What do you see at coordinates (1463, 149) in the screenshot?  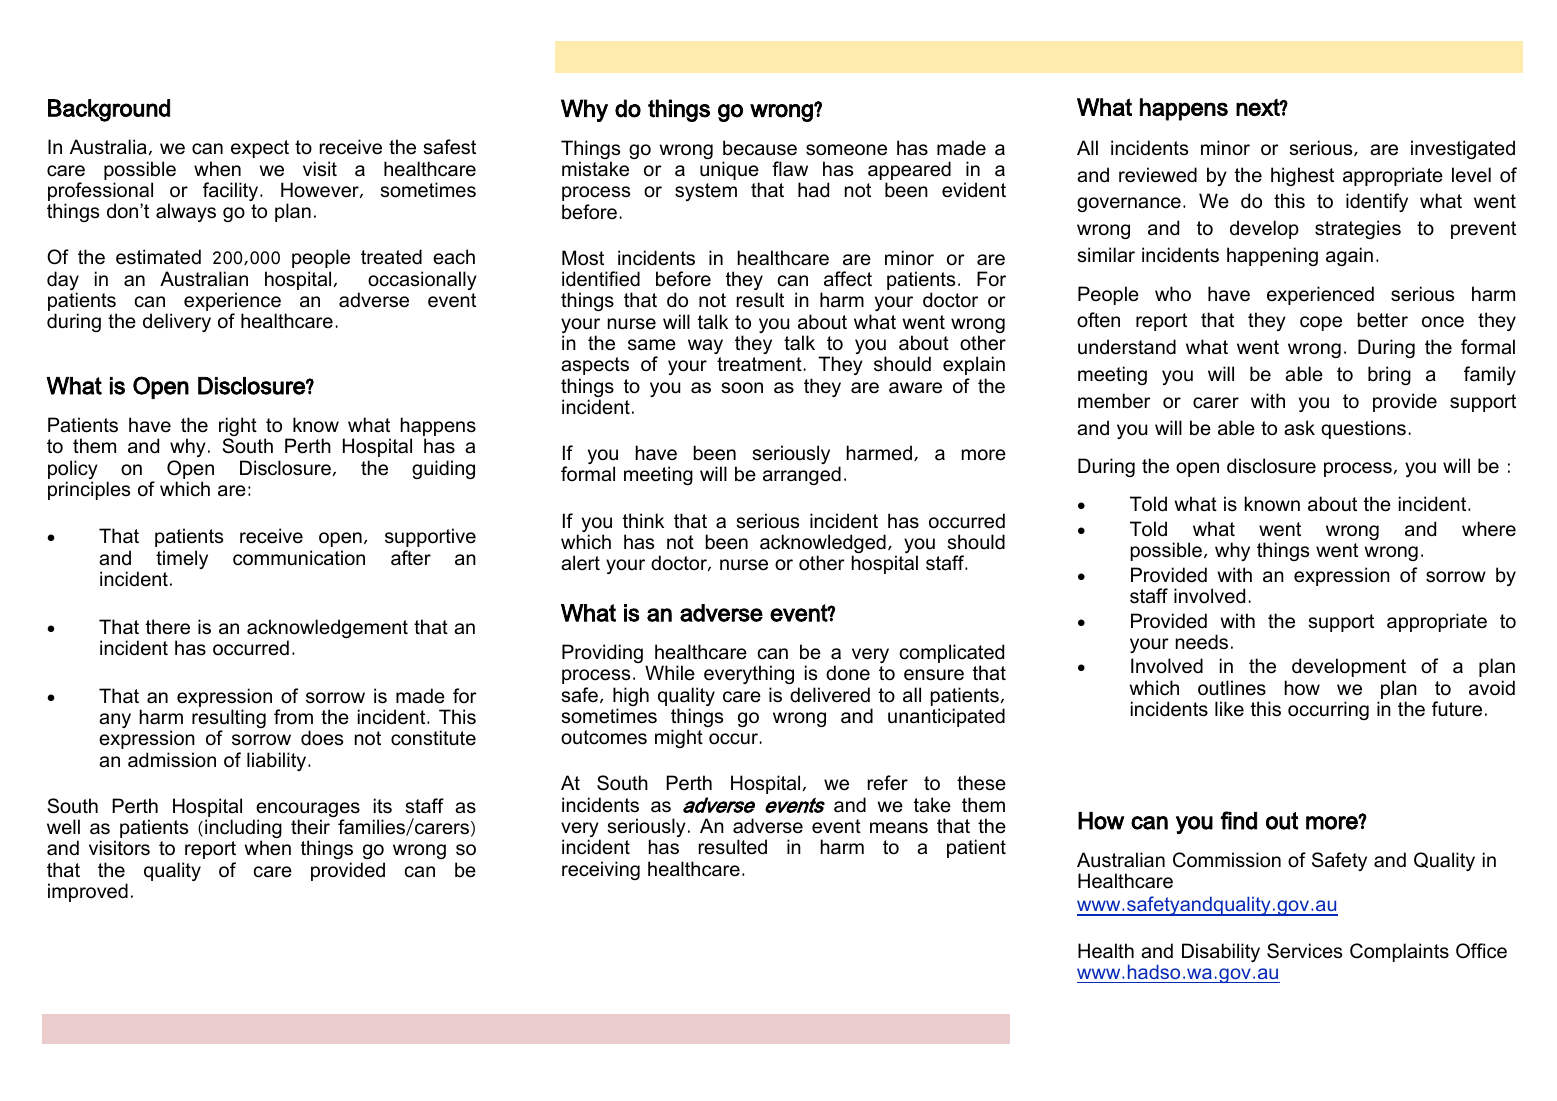 I see `investigated` at bounding box center [1463, 149].
